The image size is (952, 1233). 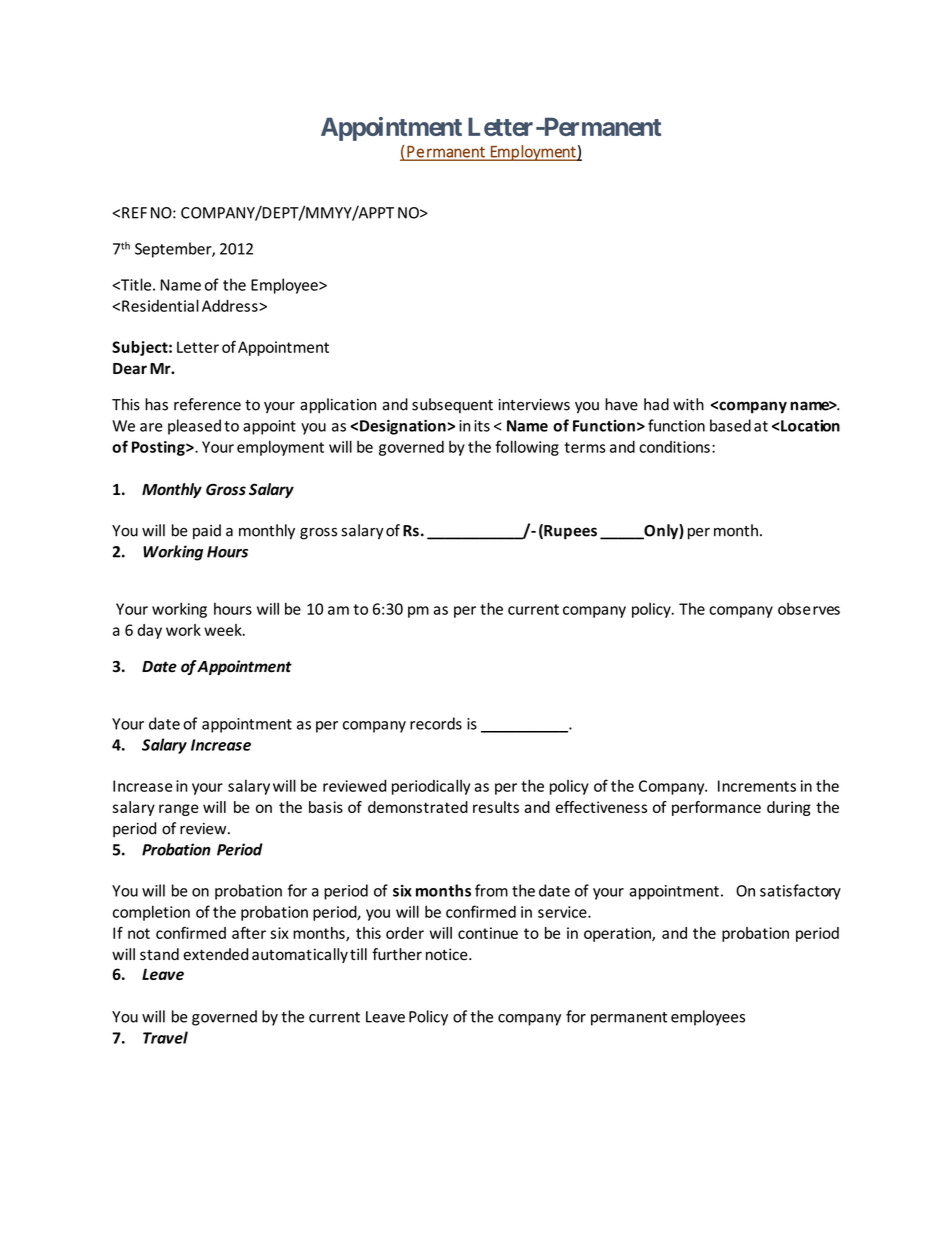 What do you see at coordinates (231, 305) in the image?
I see `Address` at bounding box center [231, 305].
